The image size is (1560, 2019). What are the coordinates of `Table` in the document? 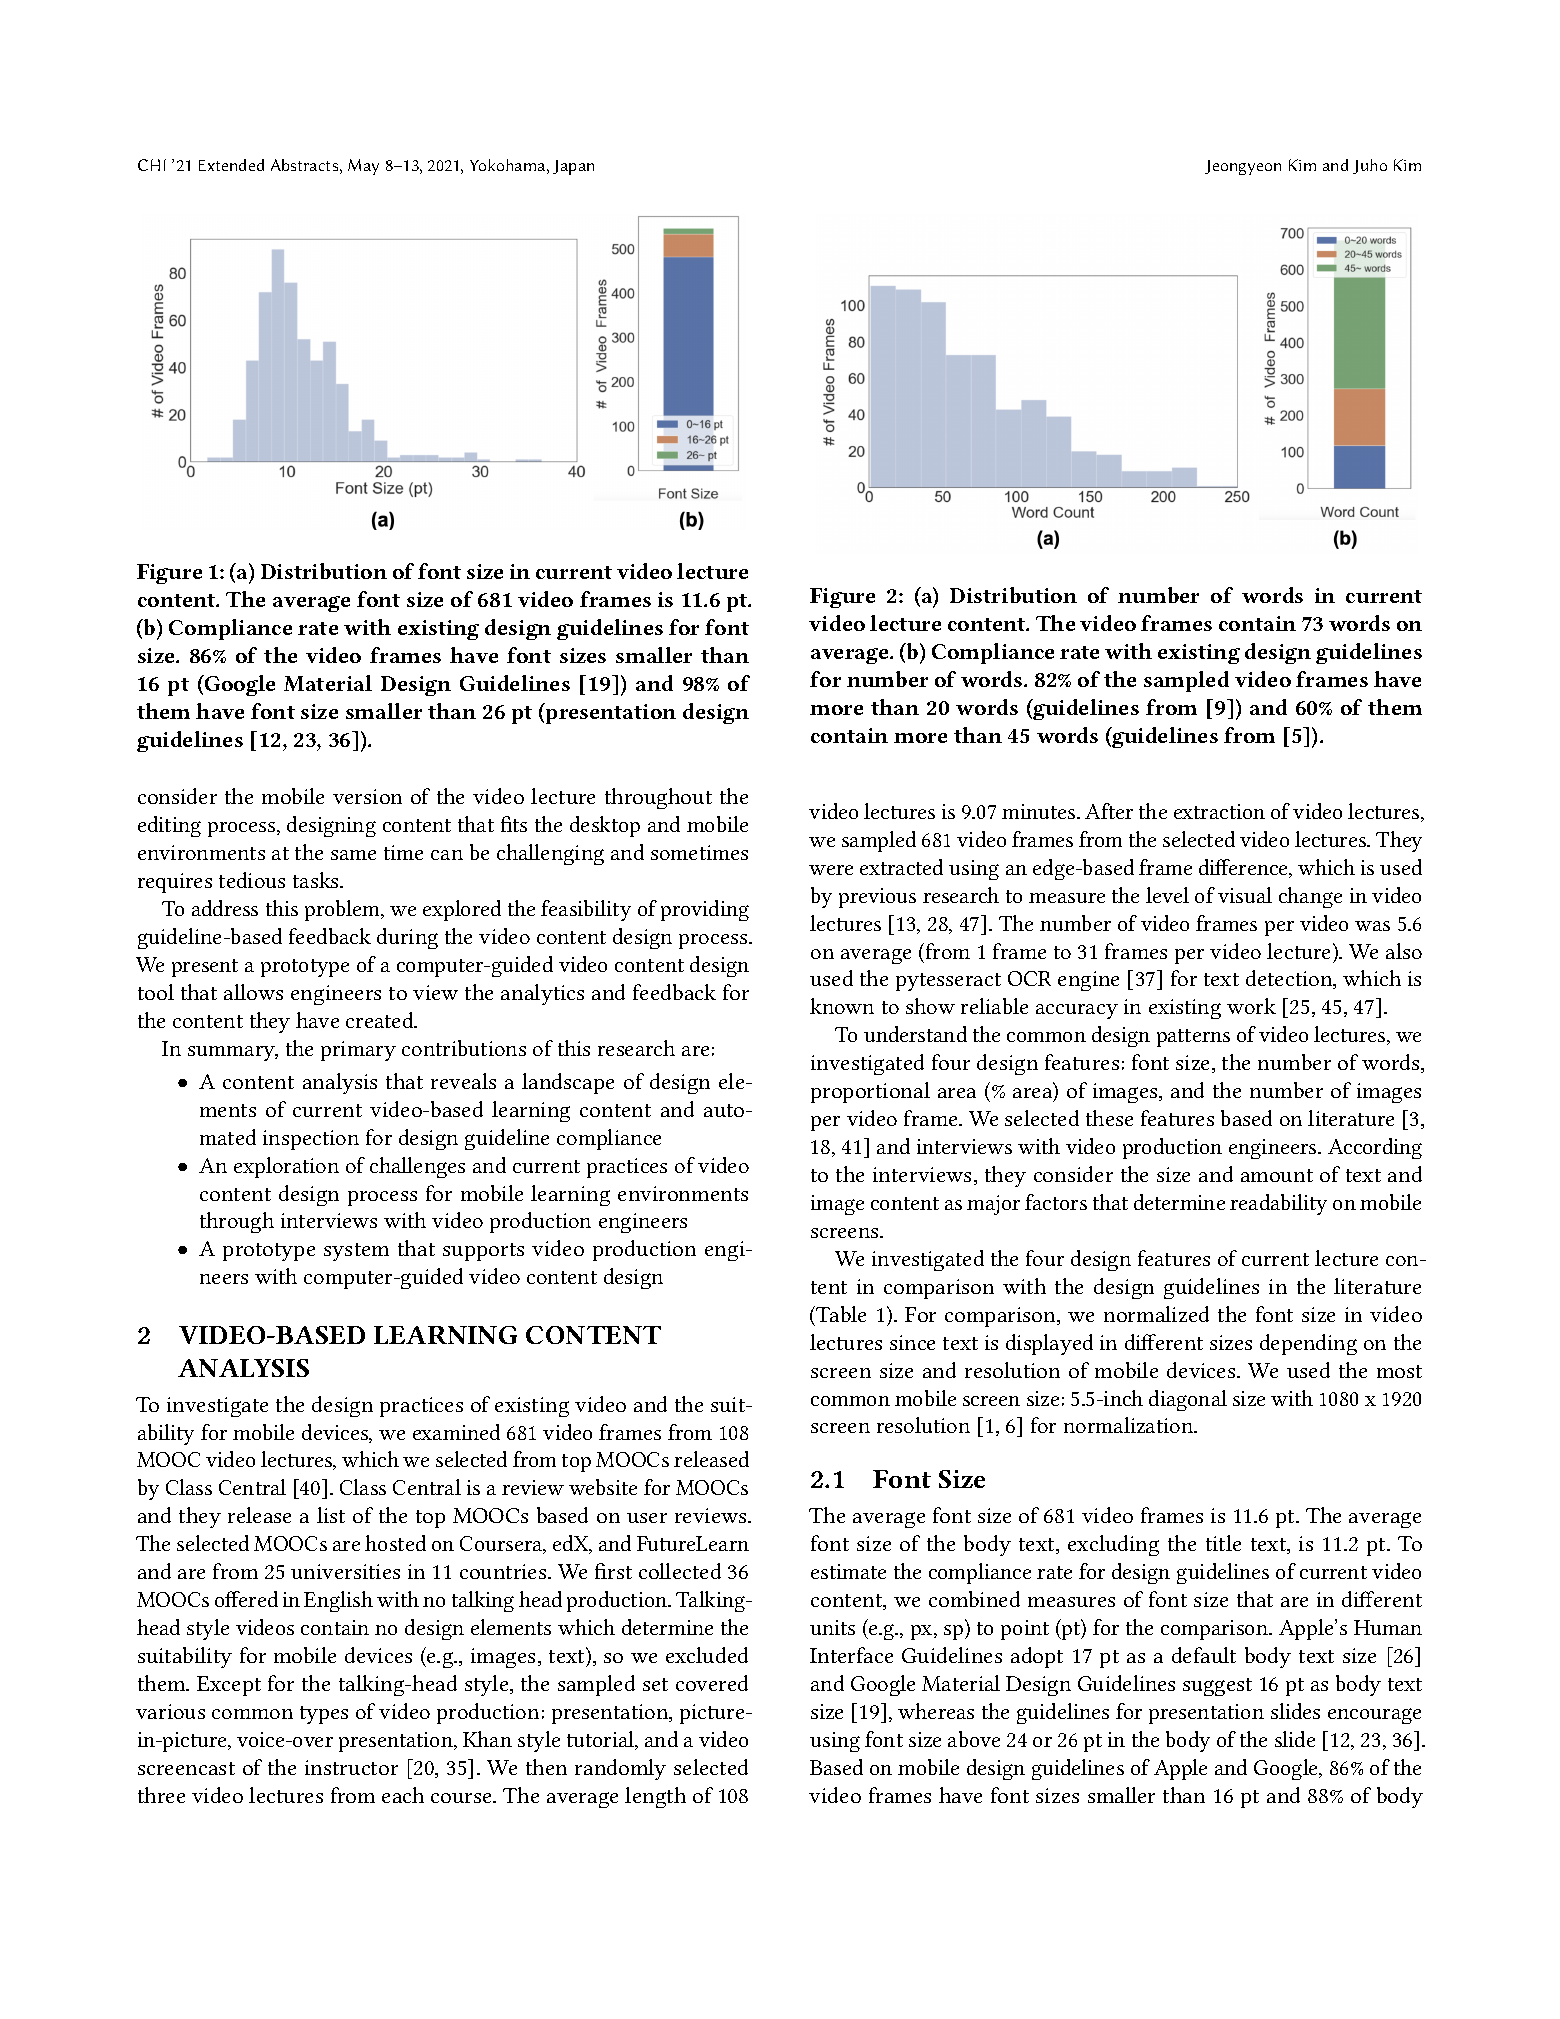 It's located at (840, 1314).
